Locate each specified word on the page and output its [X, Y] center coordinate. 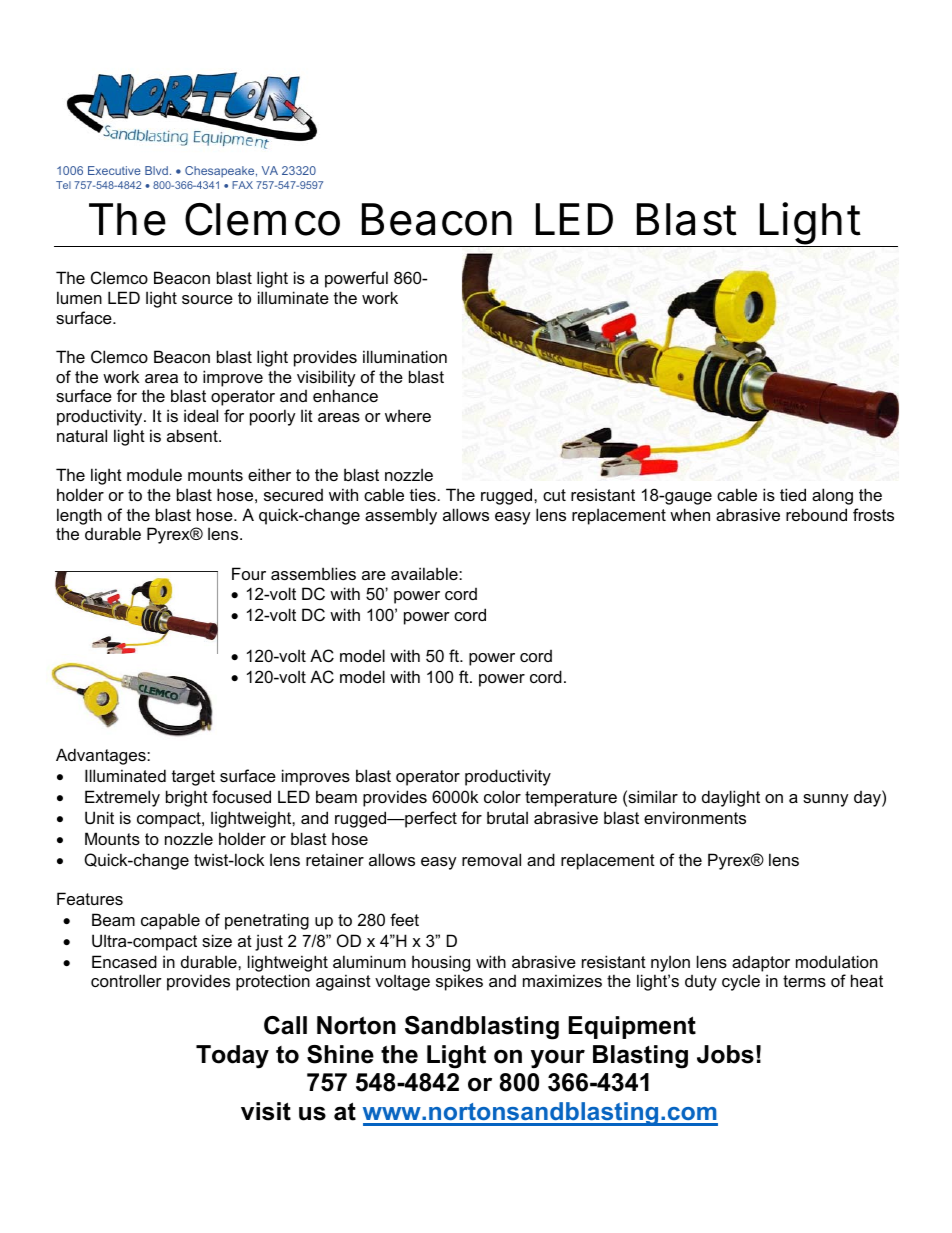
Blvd [156, 170]
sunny [826, 800]
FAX [242, 185]
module [154, 474]
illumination [405, 356]
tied [793, 494]
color [502, 796]
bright [187, 798]
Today [232, 1057]
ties [424, 494]
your [558, 1059]
